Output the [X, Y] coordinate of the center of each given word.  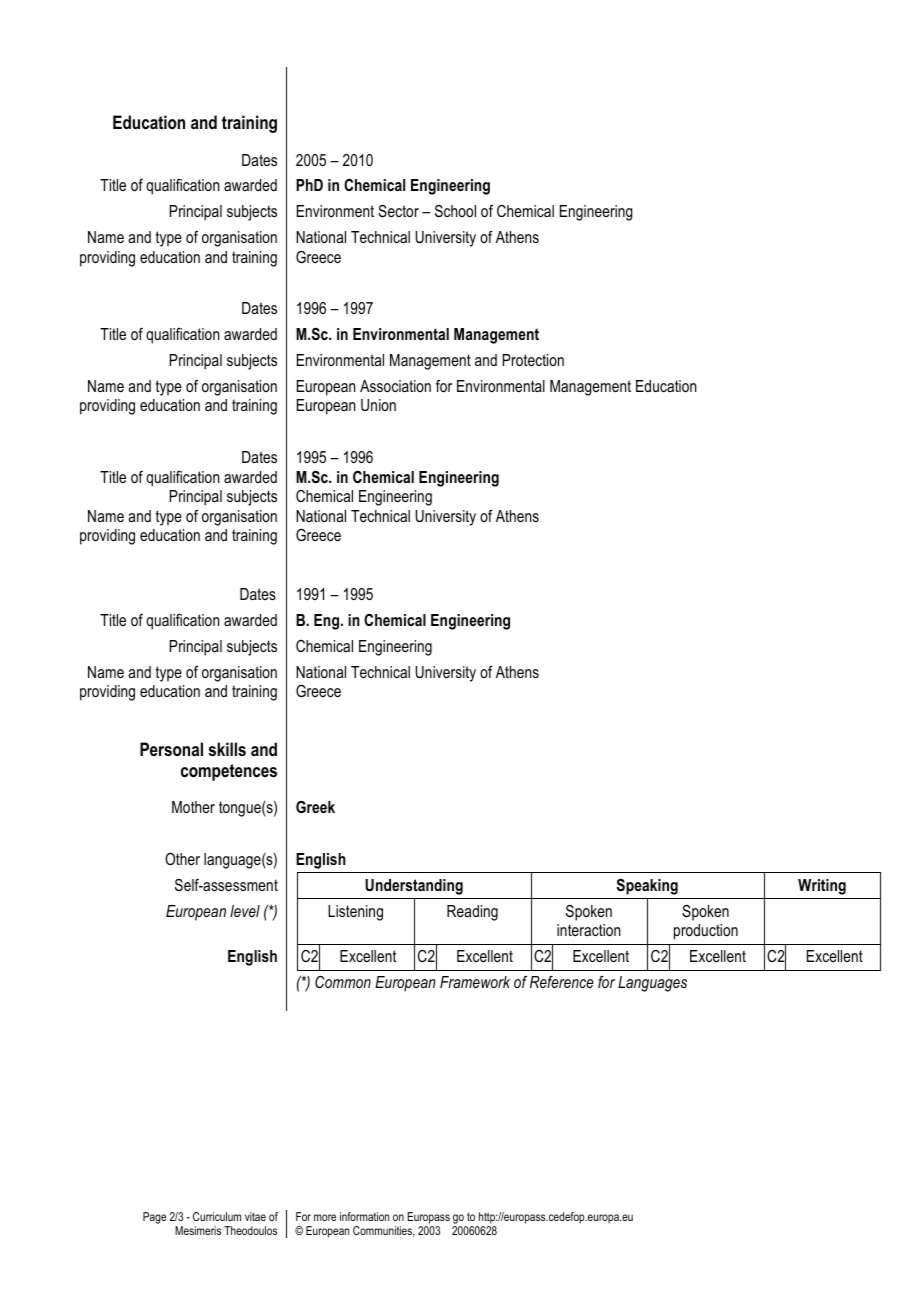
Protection [533, 360]
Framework [475, 982]
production [706, 932]
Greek [315, 807]
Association [395, 386]
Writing [822, 887]
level [245, 911]
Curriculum [217, 1216]
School [455, 211]
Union [378, 405]
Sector [398, 211]
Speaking [647, 887]
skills [227, 749]
